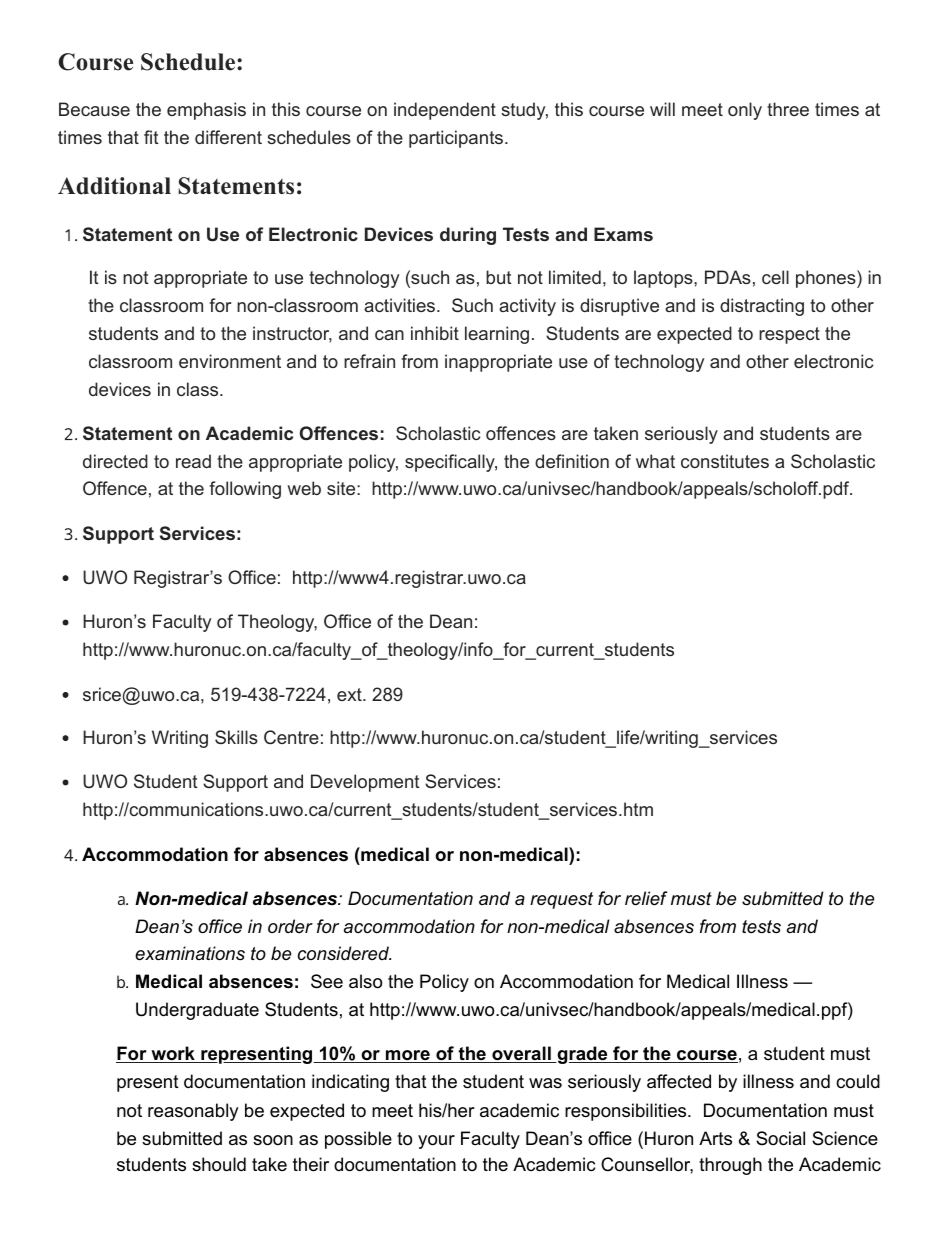 This screenshot has width=952, height=1233. I want to click on request, so click(561, 900).
